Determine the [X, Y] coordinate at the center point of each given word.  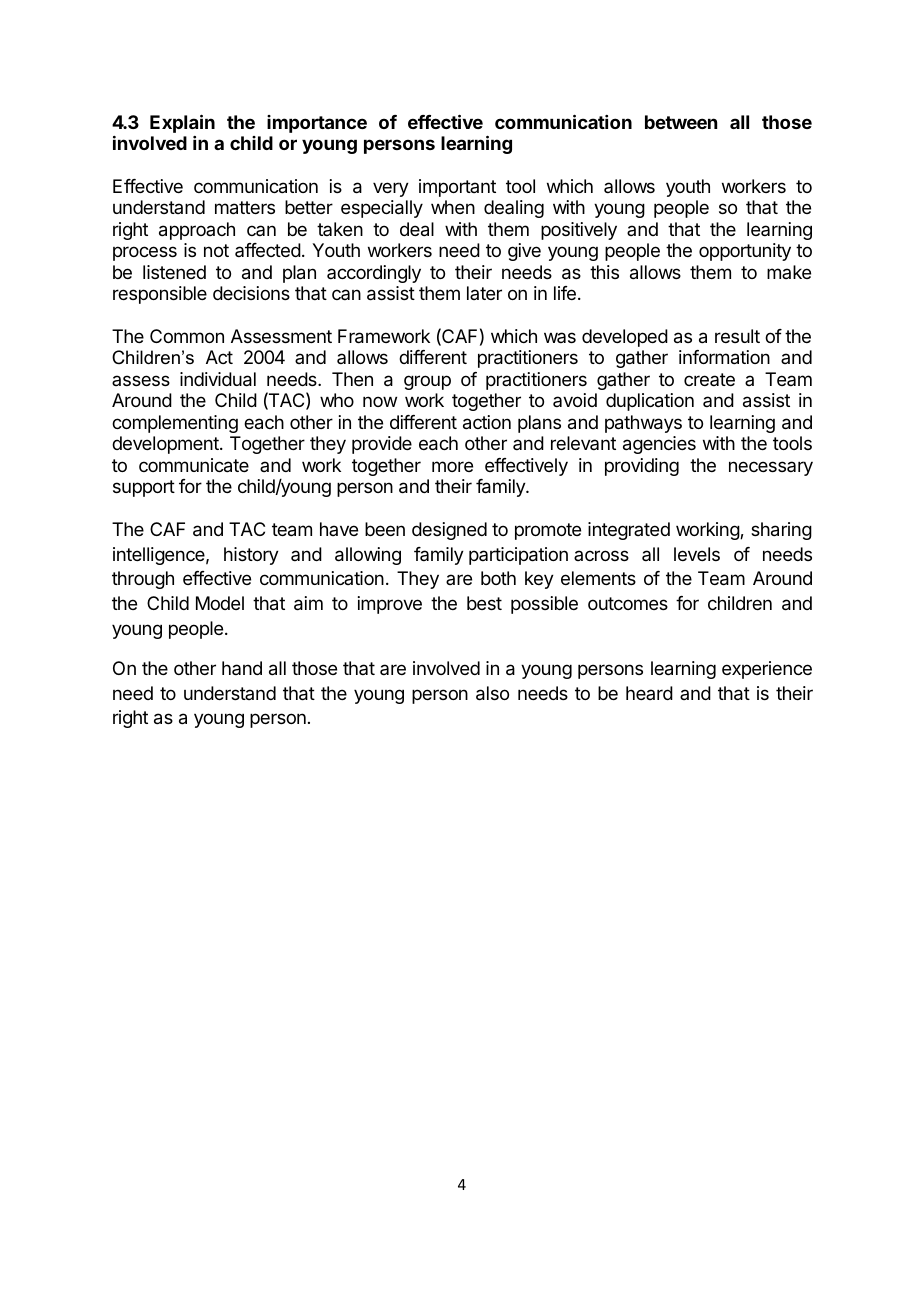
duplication [650, 402]
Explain [182, 123]
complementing [175, 424]
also [492, 693]
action [487, 422]
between [681, 122]
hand [242, 668]
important [457, 188]
